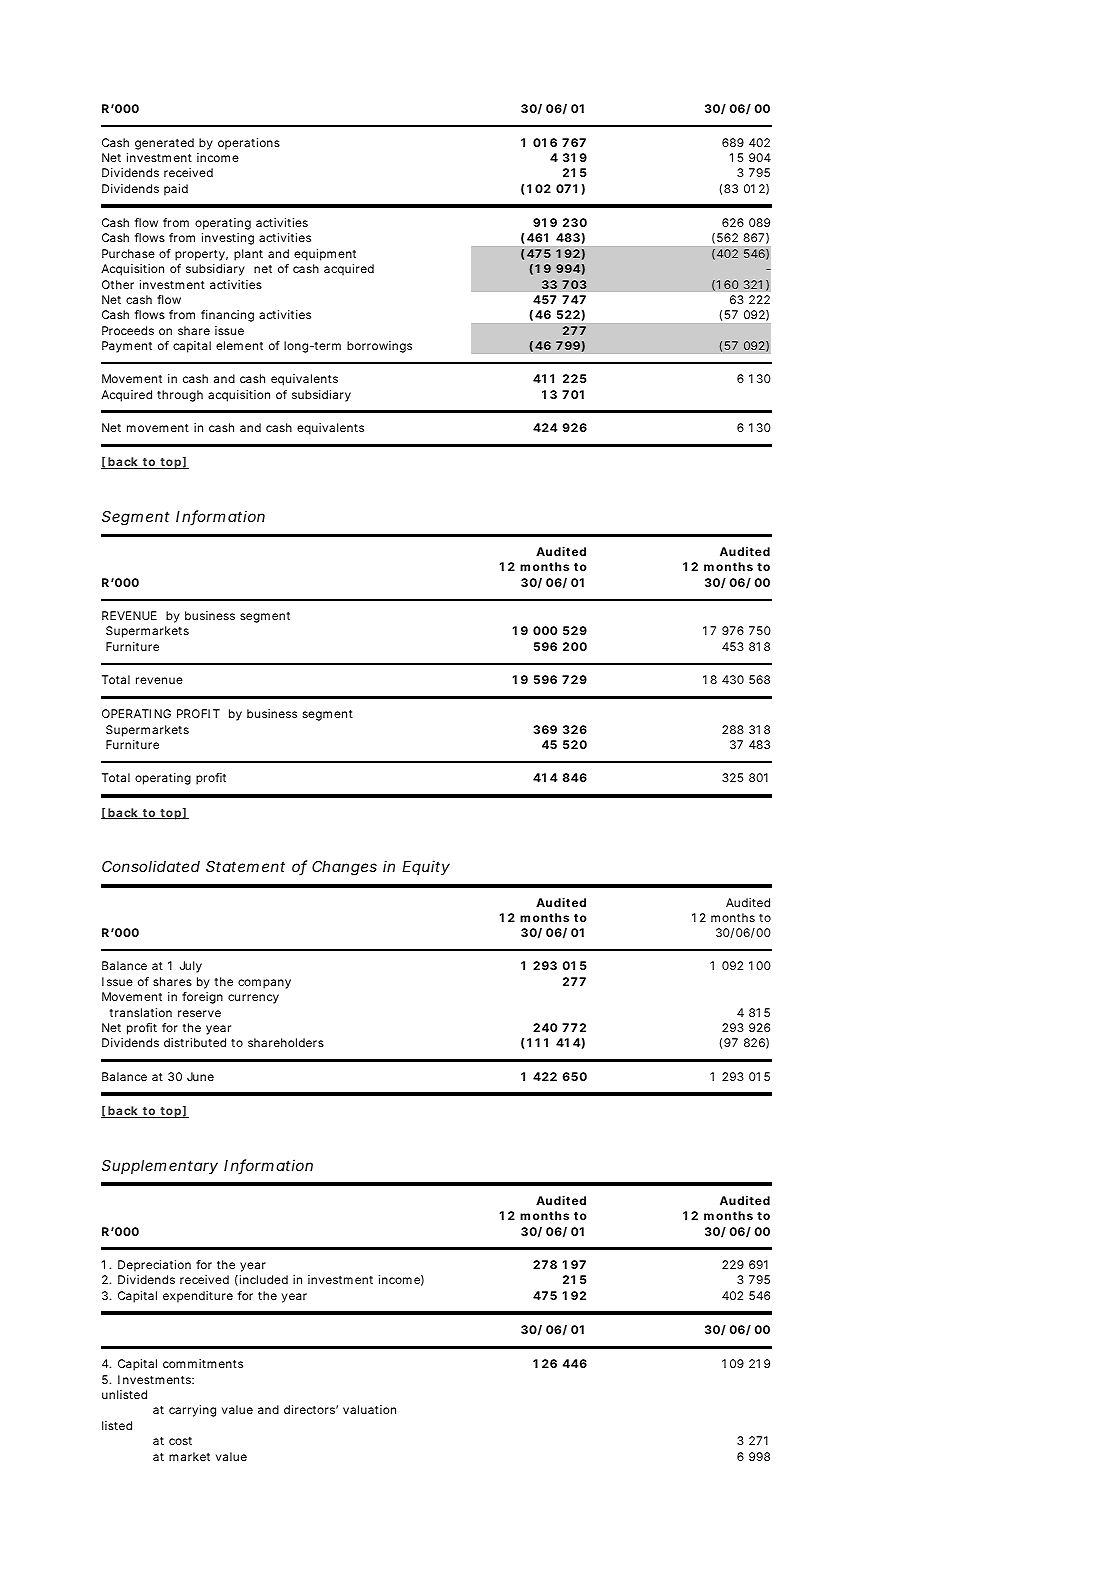 The image size is (1118, 1582). What do you see at coordinates (164, 144) in the screenshot?
I see `generated` at bounding box center [164, 144].
